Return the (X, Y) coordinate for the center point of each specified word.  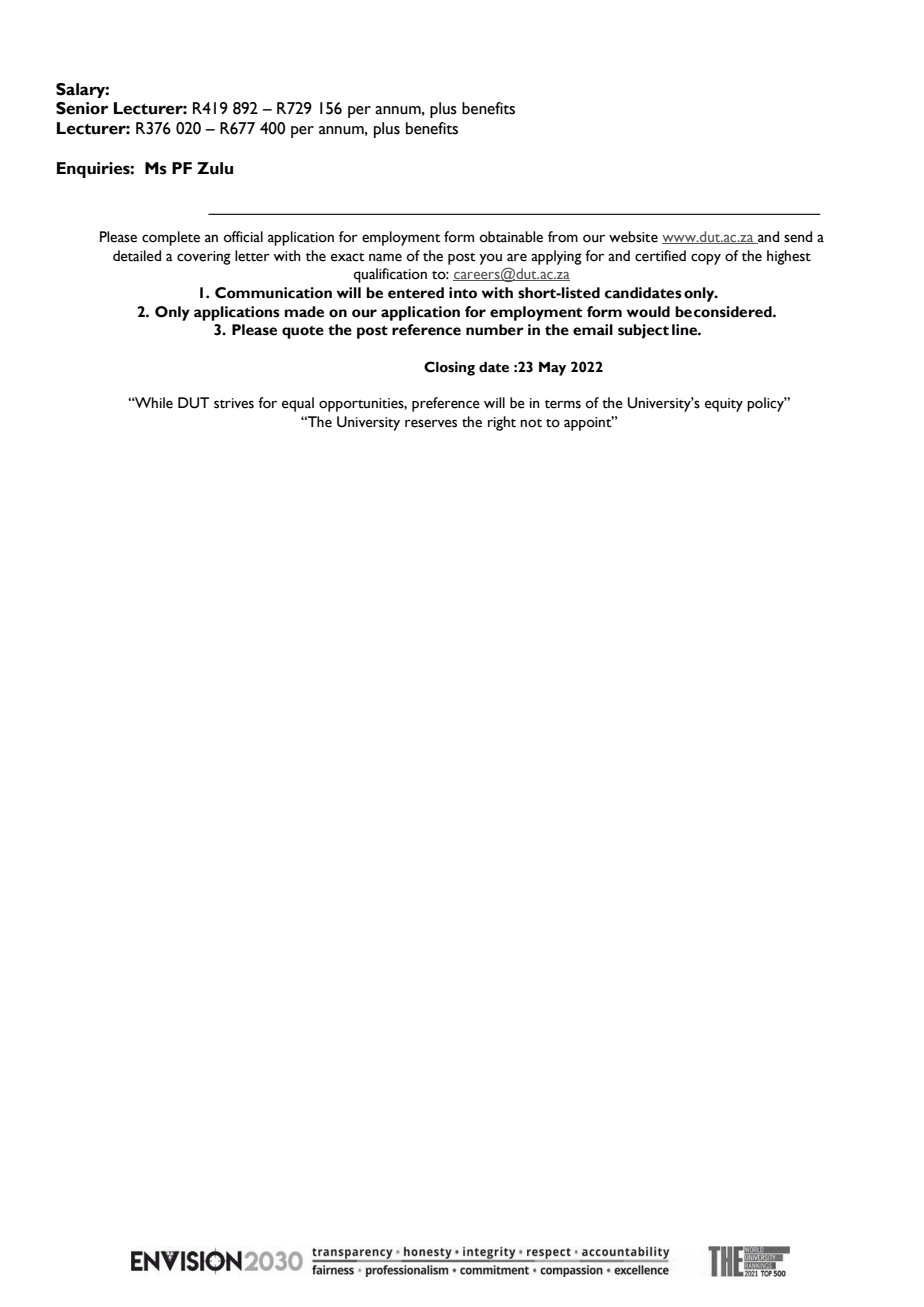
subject (643, 331)
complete (171, 238)
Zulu (215, 168)
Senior (82, 108)
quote (303, 332)
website (633, 237)
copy (706, 259)
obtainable (511, 237)
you (490, 259)
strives (234, 403)
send (798, 237)
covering (204, 258)
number (495, 330)
